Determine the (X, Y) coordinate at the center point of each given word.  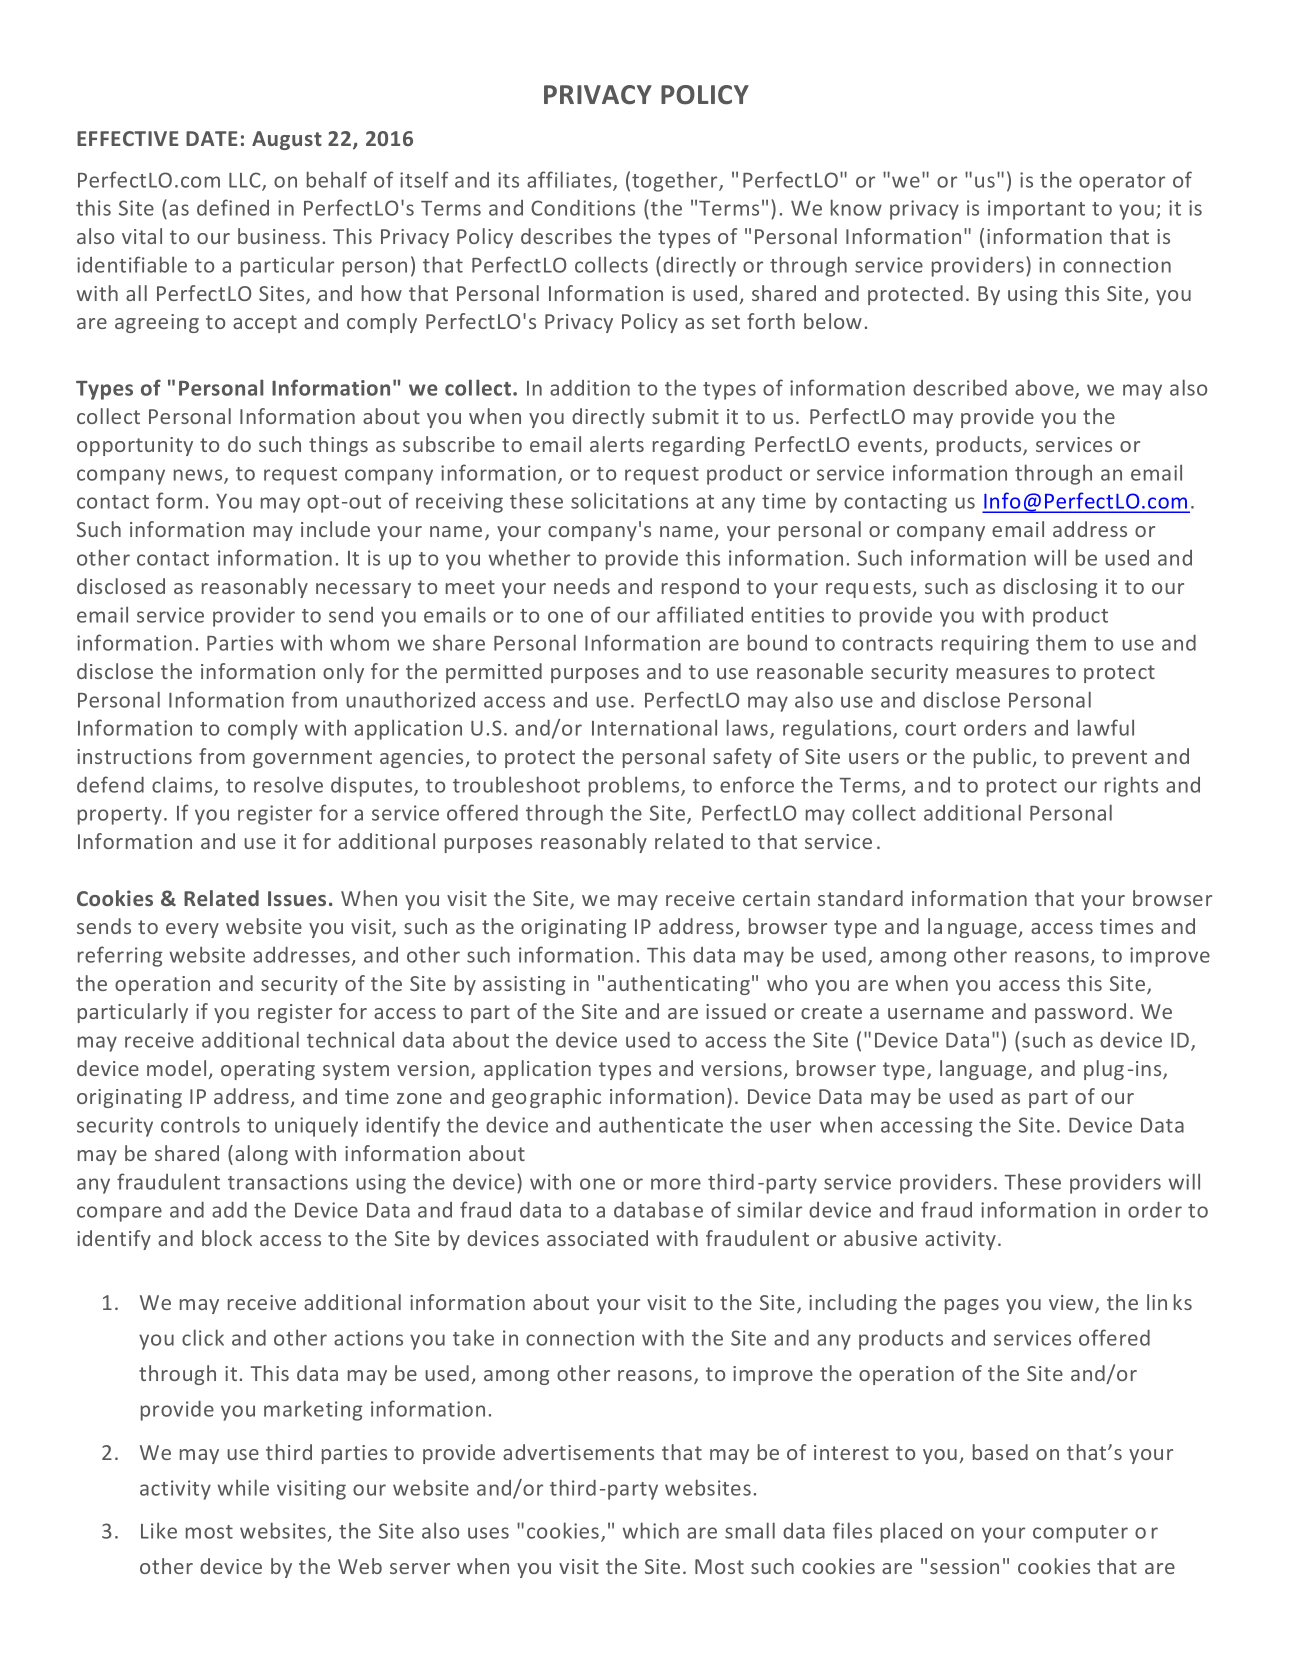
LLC (246, 181)
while (243, 1487)
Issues (297, 898)
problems (635, 786)
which (651, 1530)
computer (1080, 1534)
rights (1131, 786)
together (676, 181)
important (1036, 210)
